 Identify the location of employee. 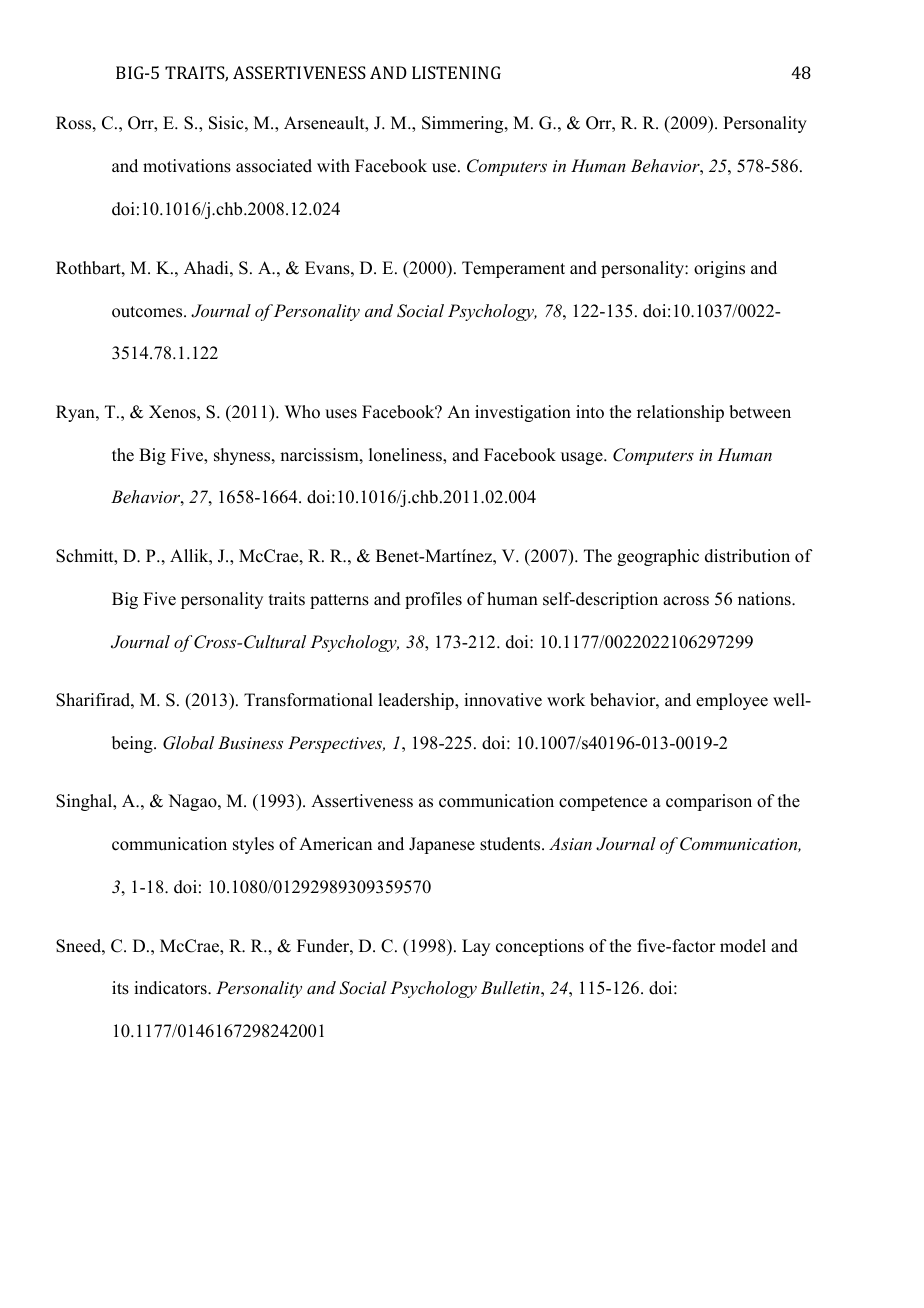
(732, 701).
